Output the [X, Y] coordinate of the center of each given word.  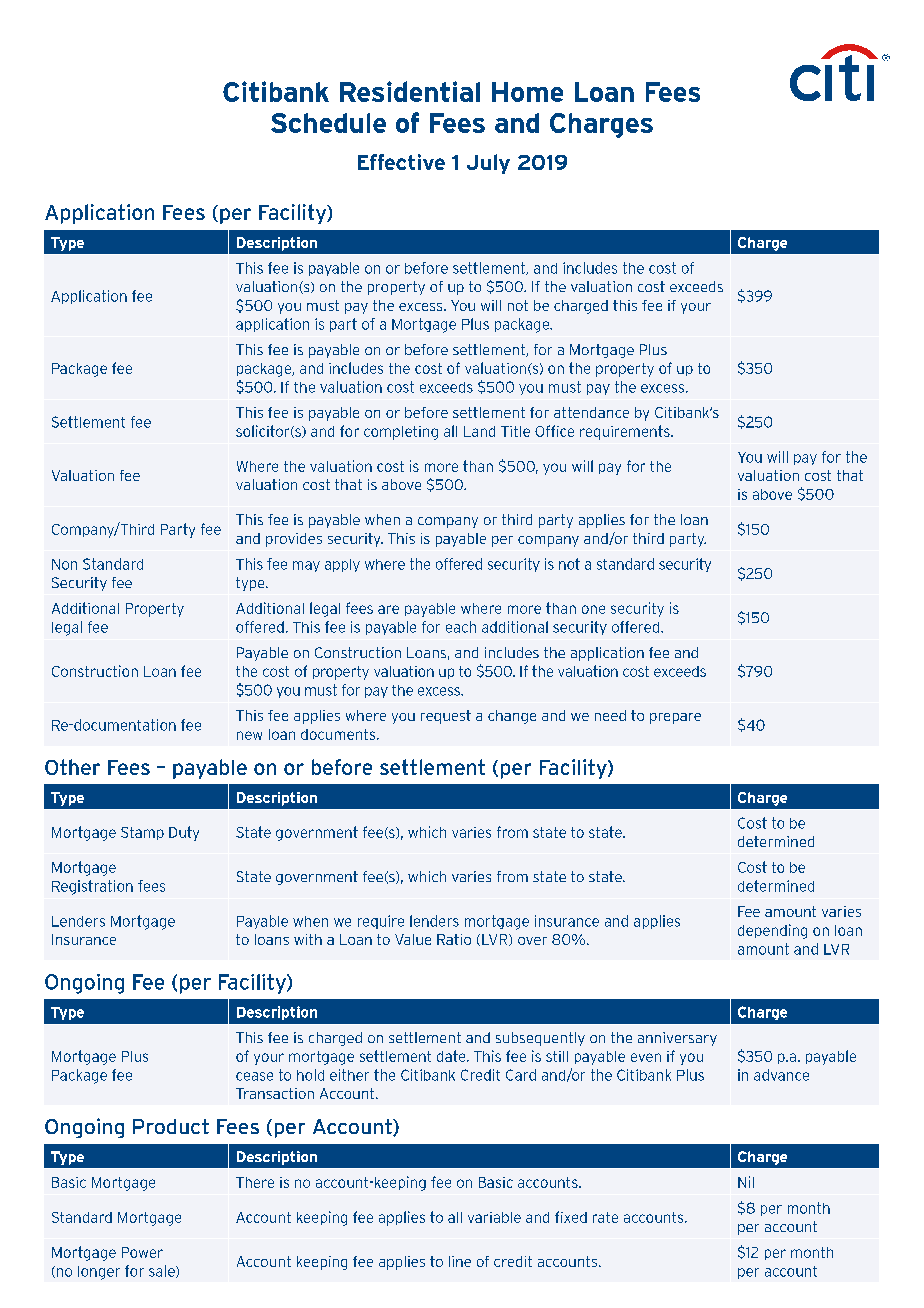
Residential [410, 91]
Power [142, 1252]
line [460, 1261]
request [446, 717]
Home [527, 92]
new [249, 735]
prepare [675, 718]
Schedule [328, 123]
